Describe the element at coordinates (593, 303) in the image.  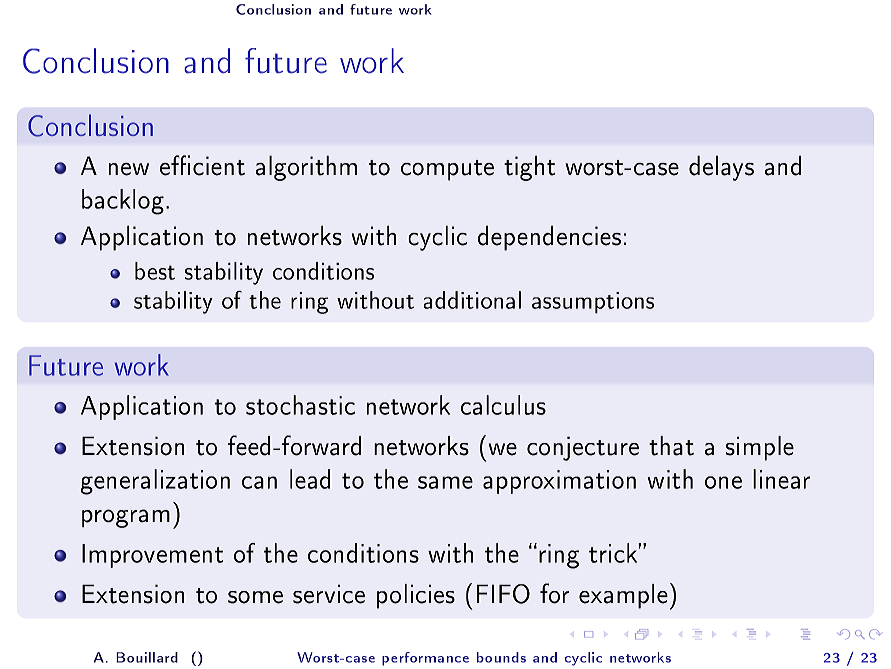
I see `assumptions` at that location.
